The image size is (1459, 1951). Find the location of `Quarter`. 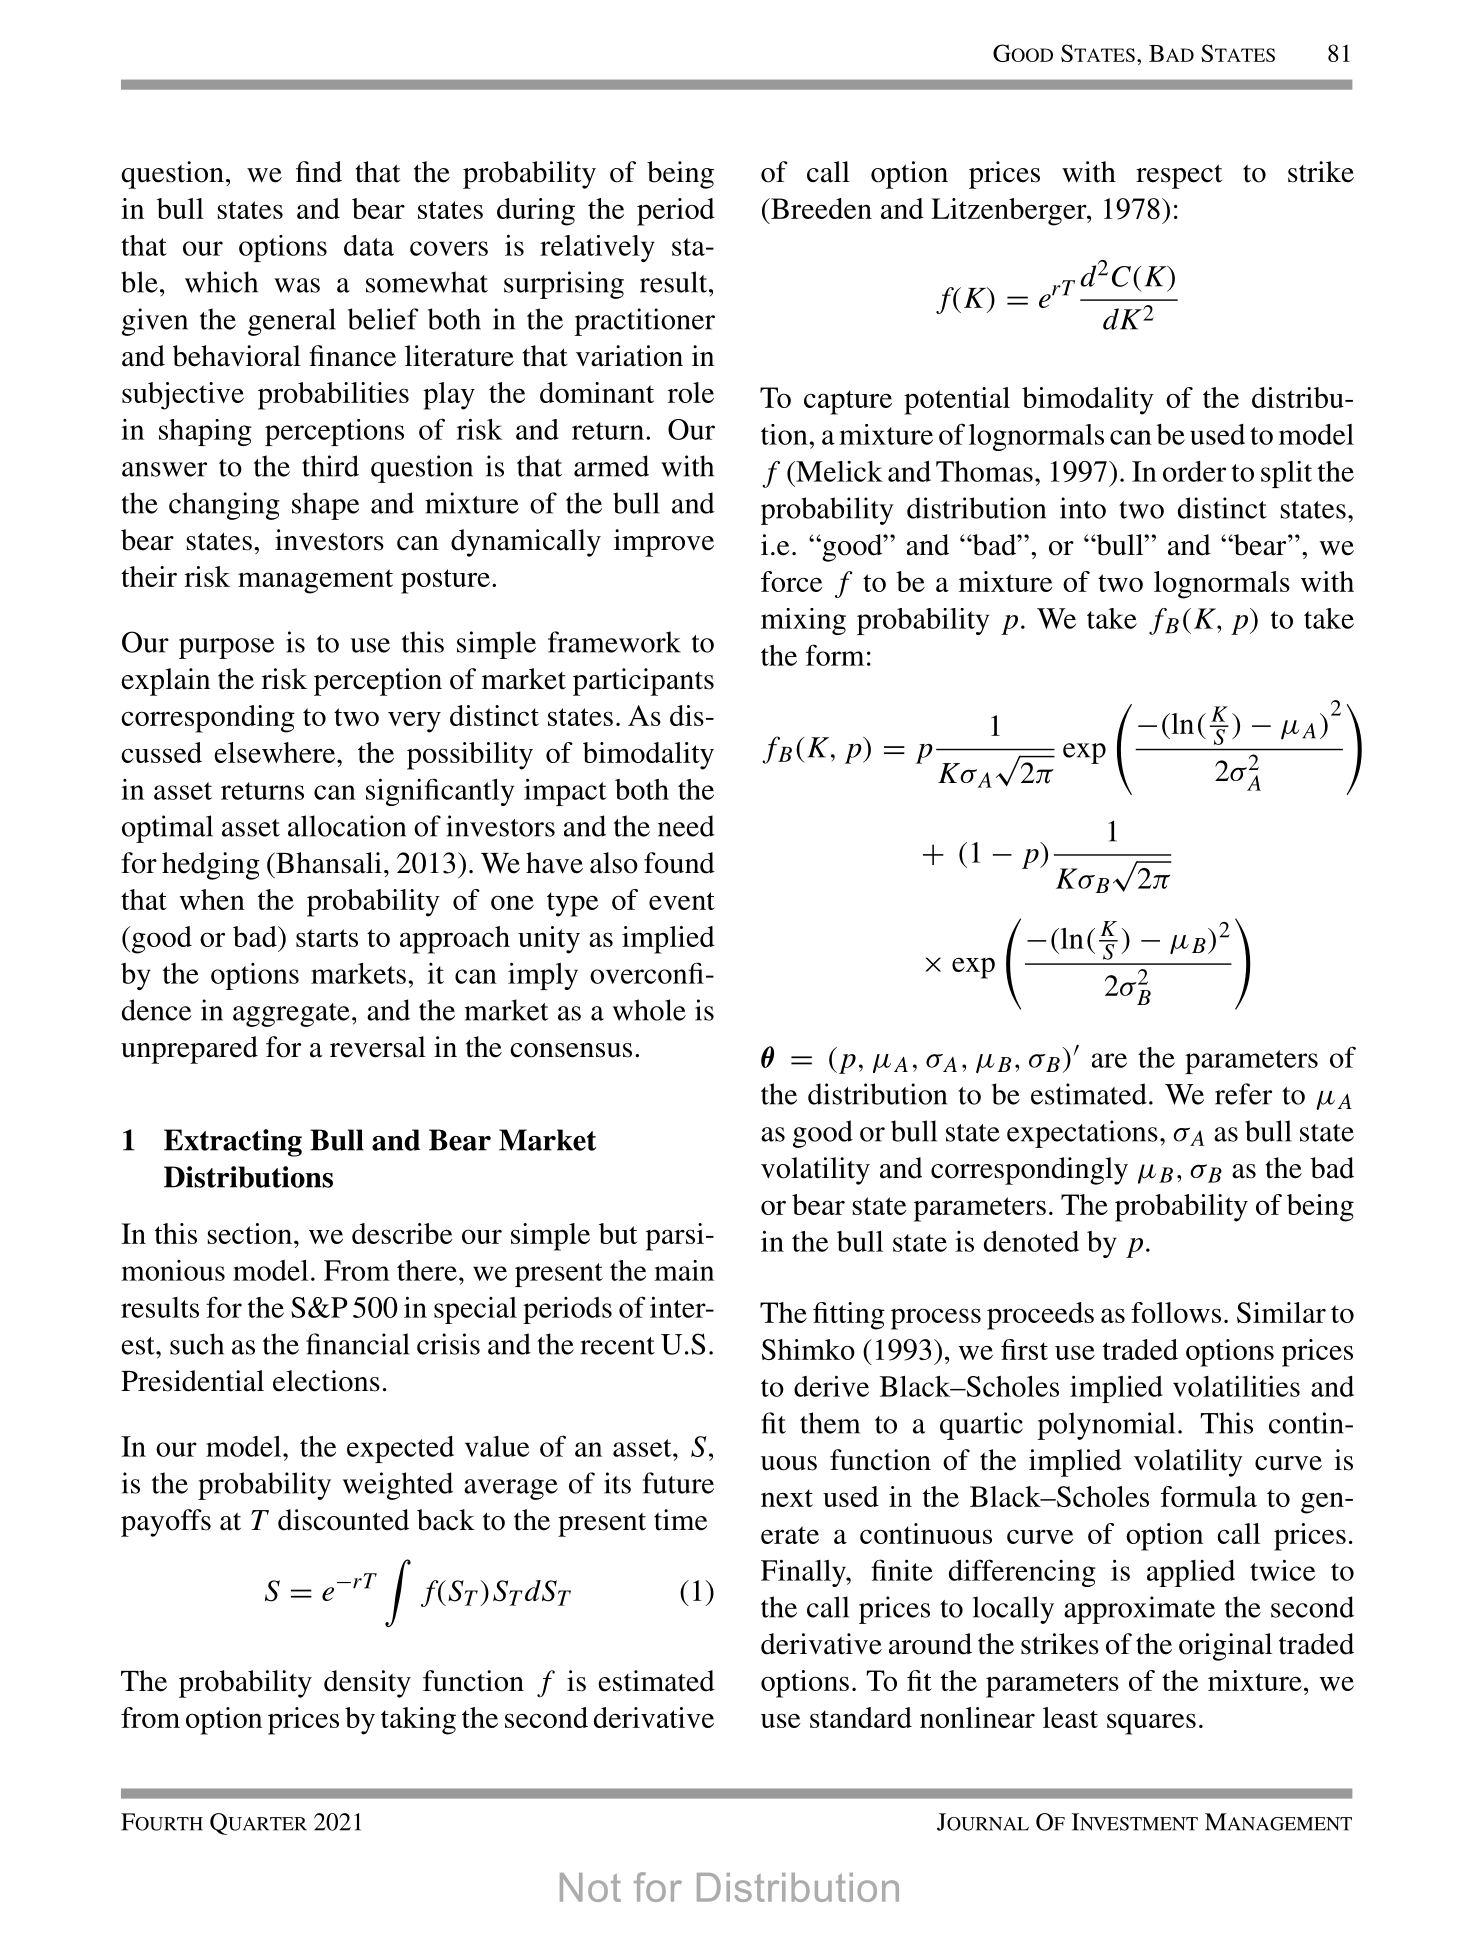

Quarter is located at coordinates (258, 1824).
